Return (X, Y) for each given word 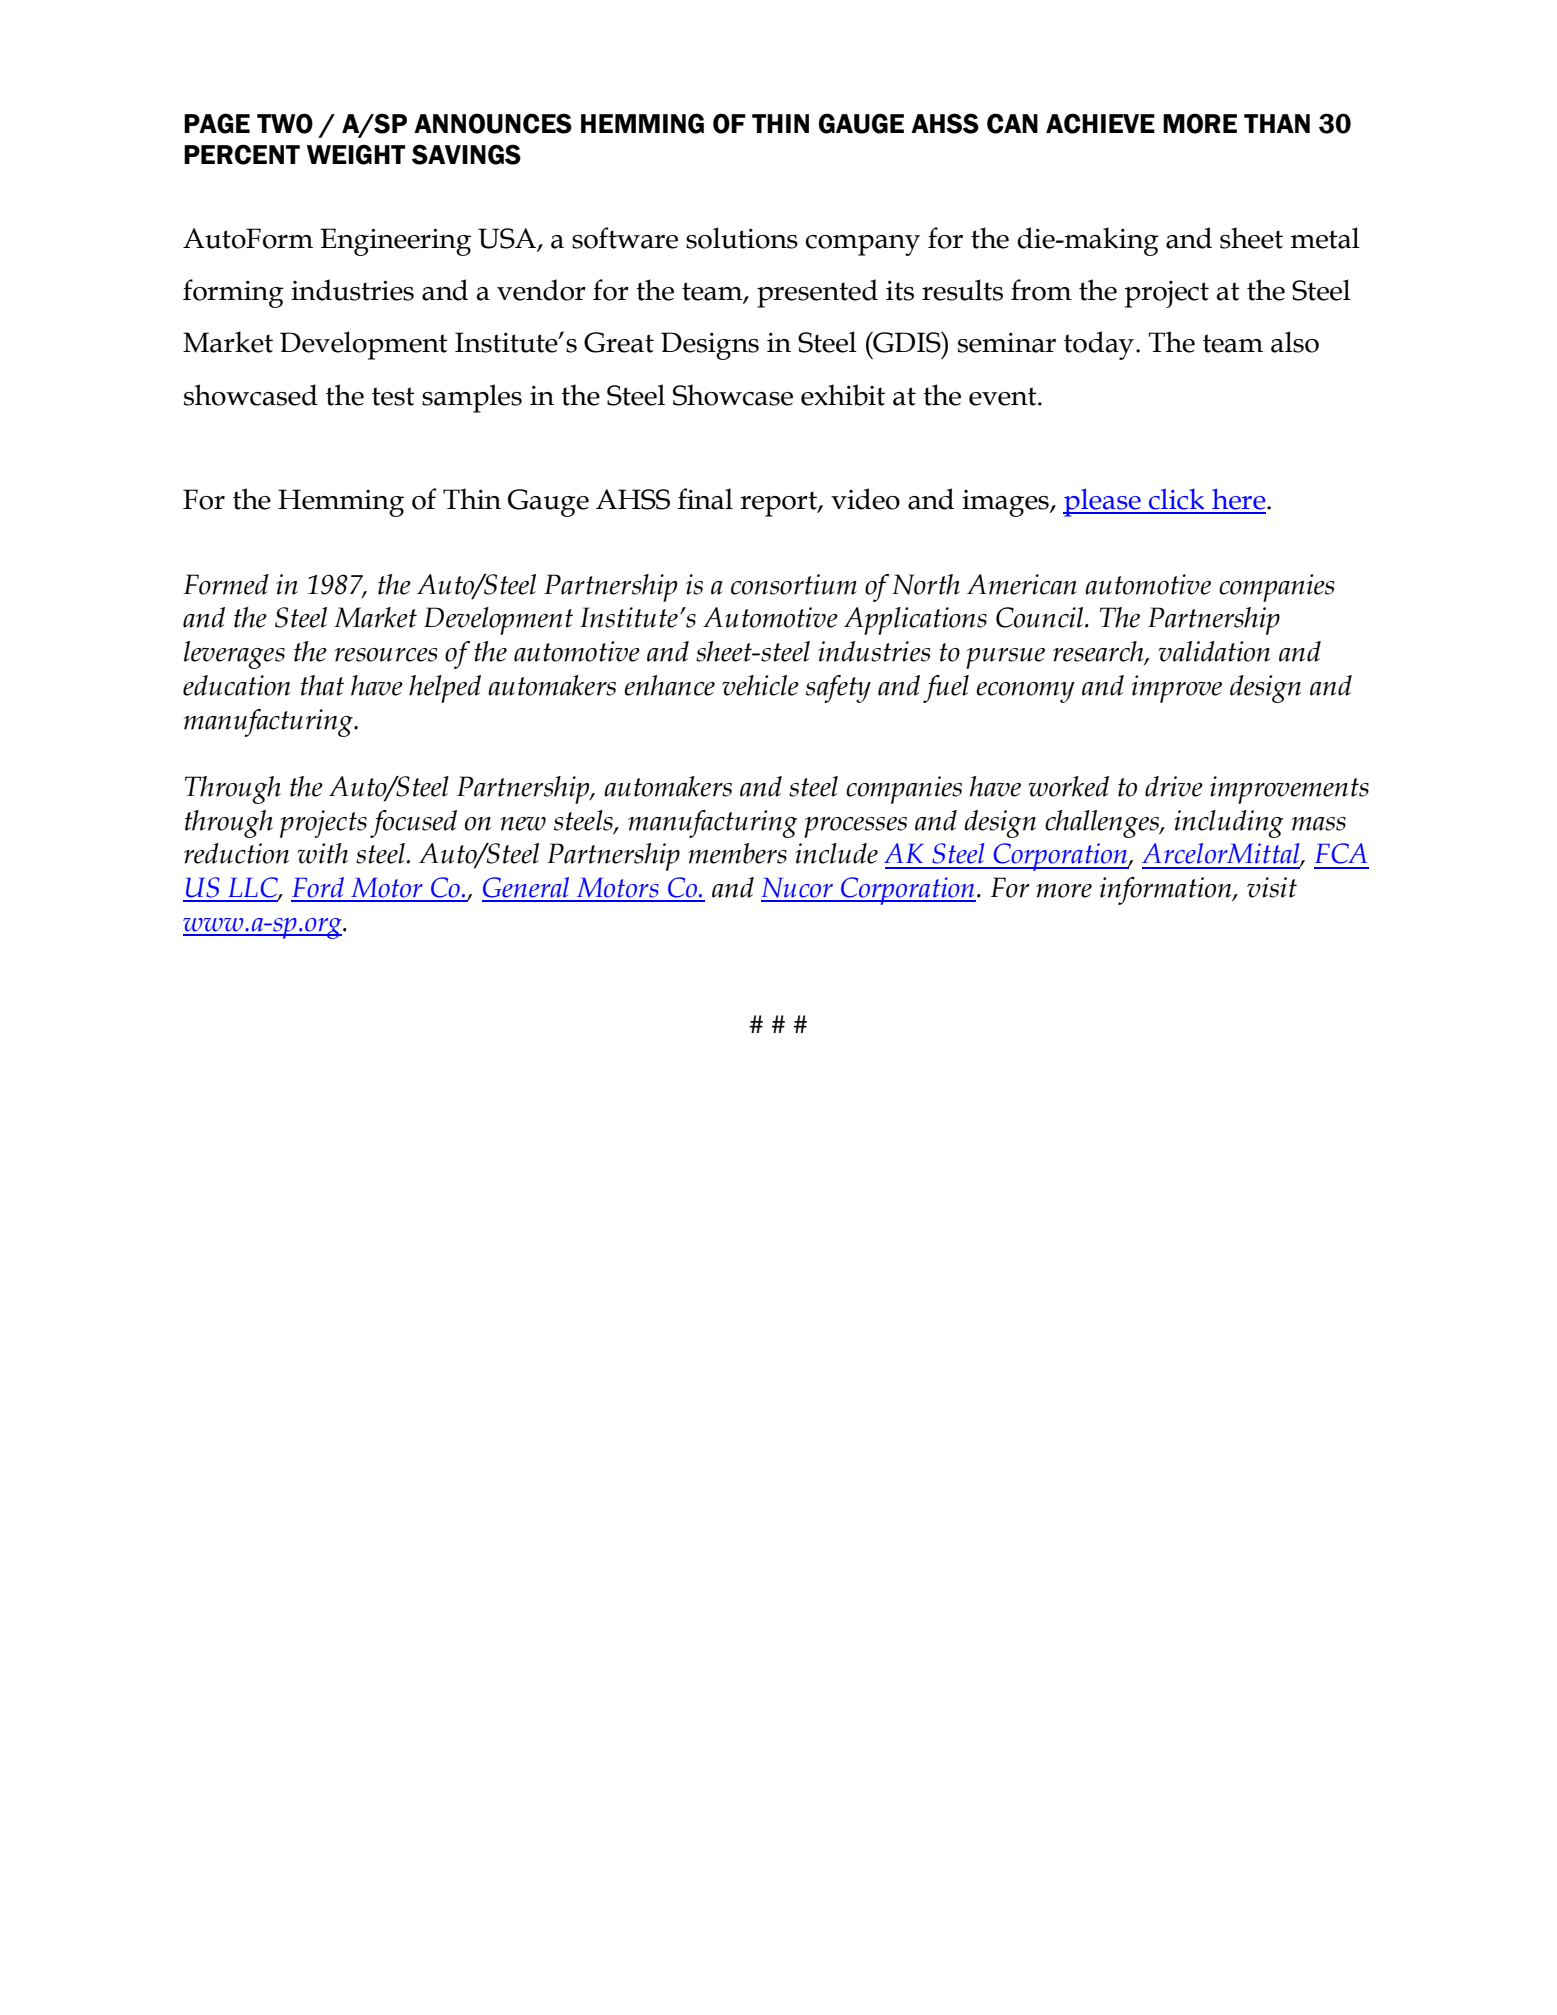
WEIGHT (356, 154)
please (1103, 502)
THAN (1277, 123)
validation (1214, 651)
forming (233, 293)
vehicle (760, 685)
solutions (742, 238)
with (322, 853)
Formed (226, 584)
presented (817, 293)
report (779, 504)
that (322, 685)
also (1295, 342)
